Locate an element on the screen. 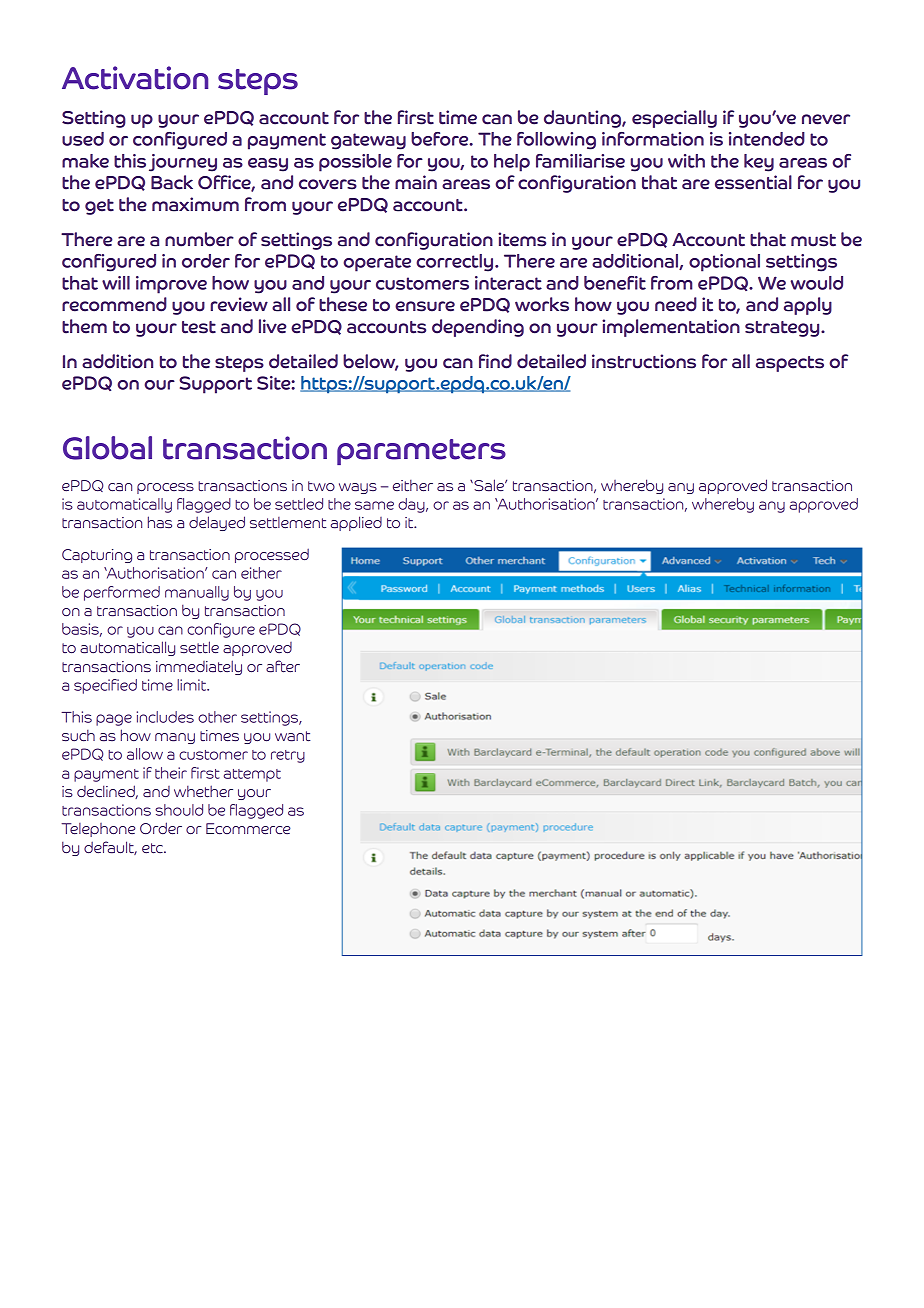 The image size is (924, 1308). gateway is located at coordinates (368, 141).
